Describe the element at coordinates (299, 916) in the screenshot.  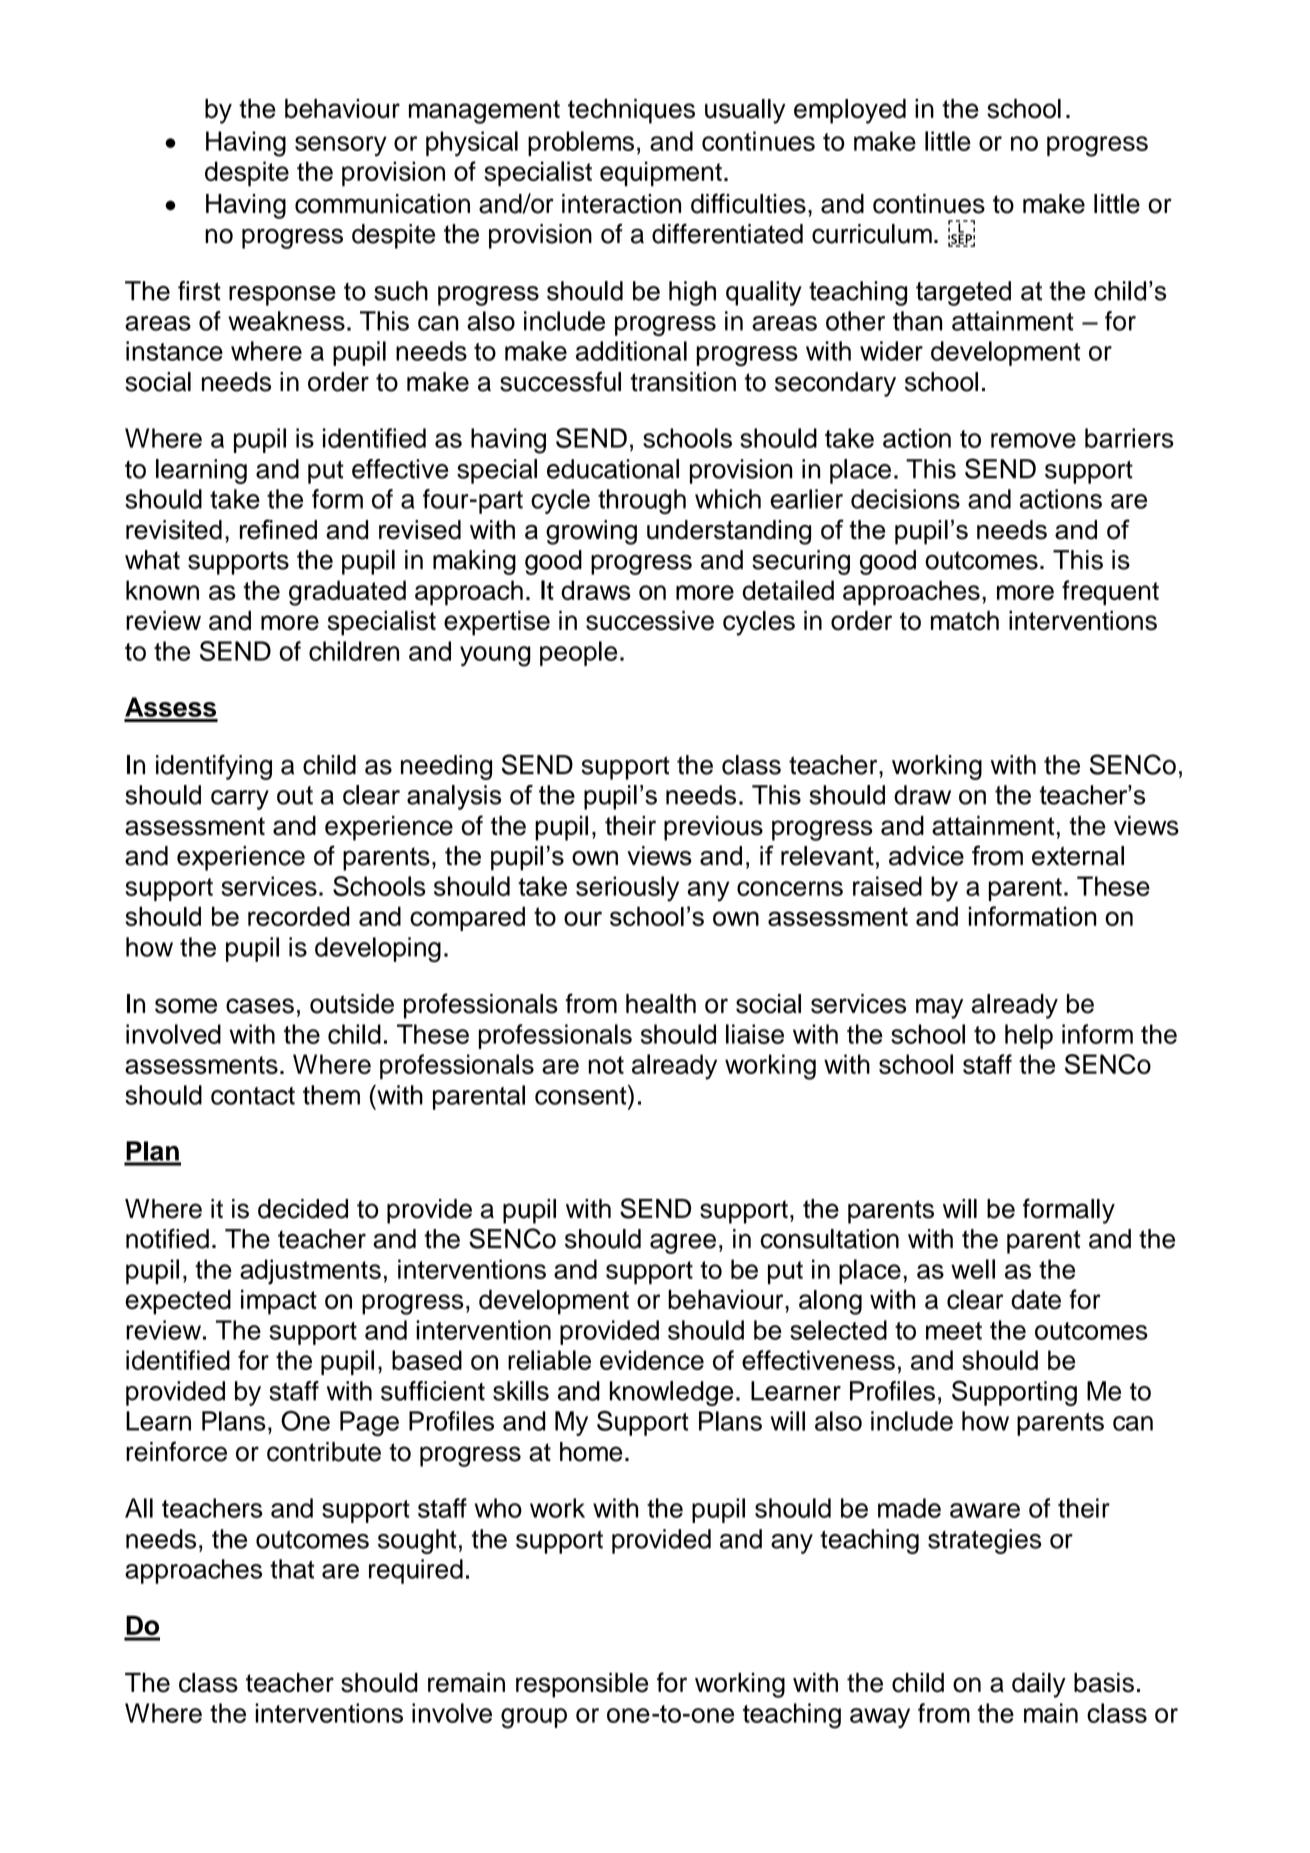
I see `recorded` at that location.
